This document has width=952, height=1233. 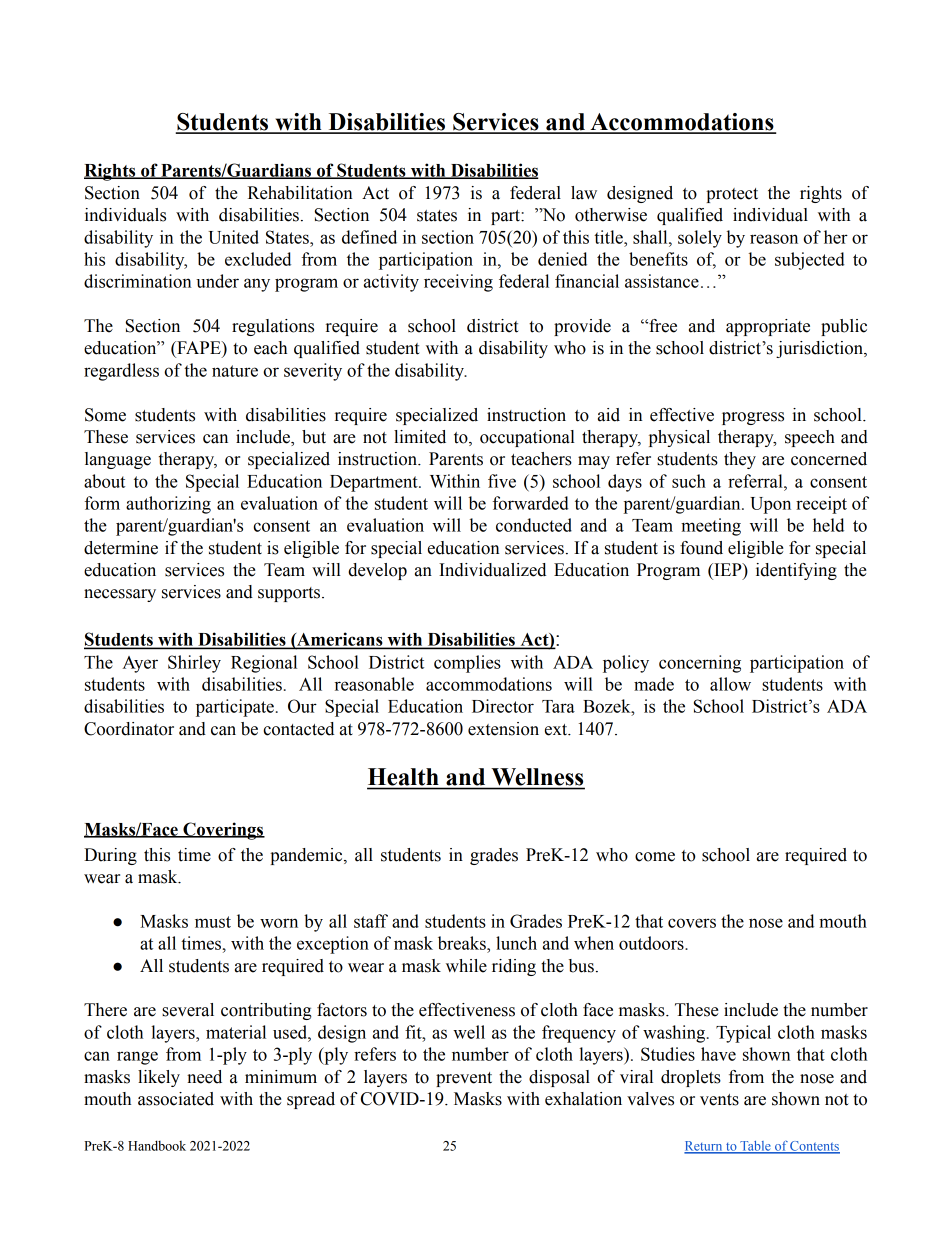 I want to click on come, so click(x=655, y=857).
